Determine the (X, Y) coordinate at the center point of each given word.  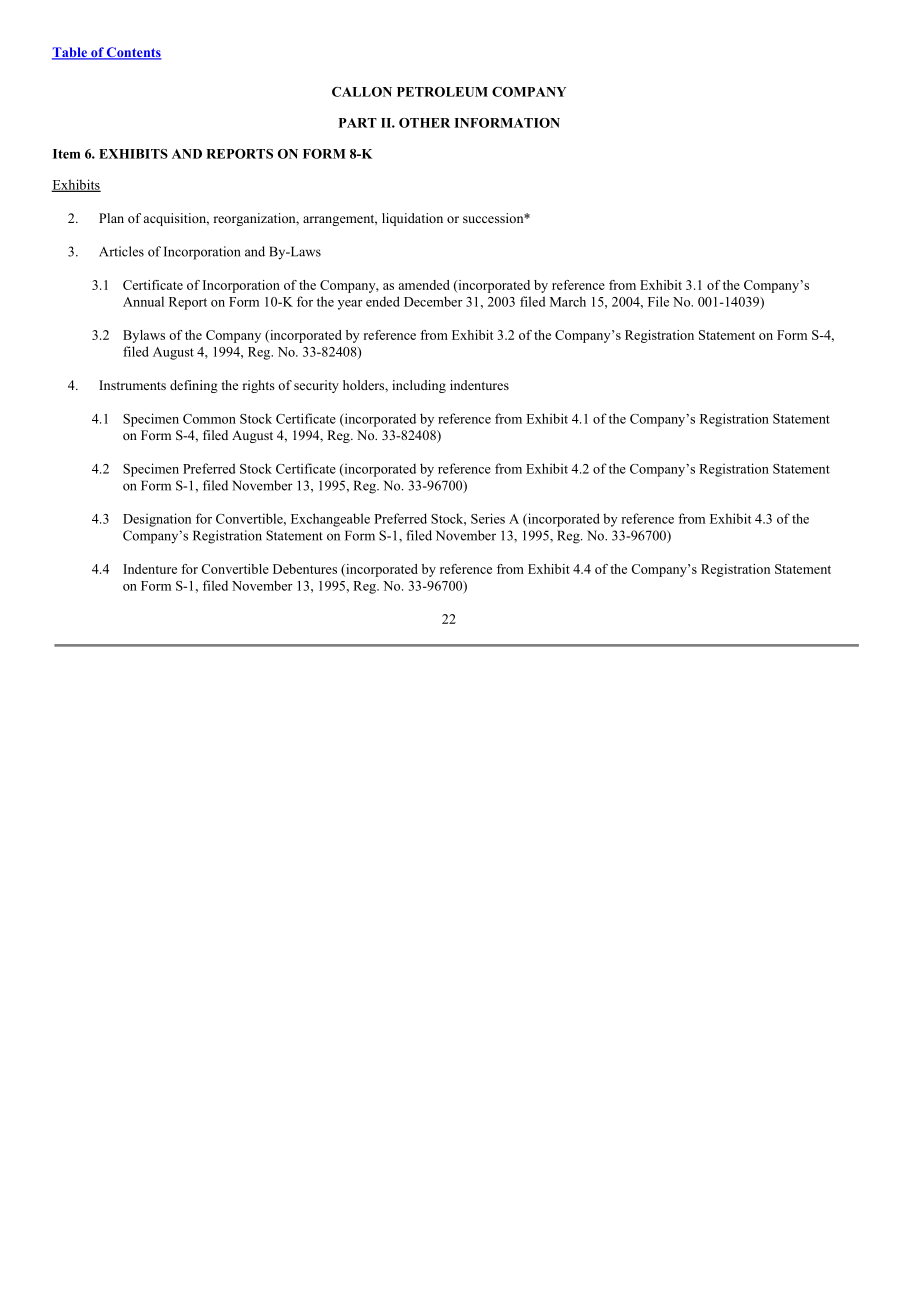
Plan (111, 218)
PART (358, 123)
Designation (157, 520)
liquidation (412, 219)
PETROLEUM (442, 92)
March (568, 301)
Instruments (132, 385)
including (419, 386)
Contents (133, 53)
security (316, 386)
